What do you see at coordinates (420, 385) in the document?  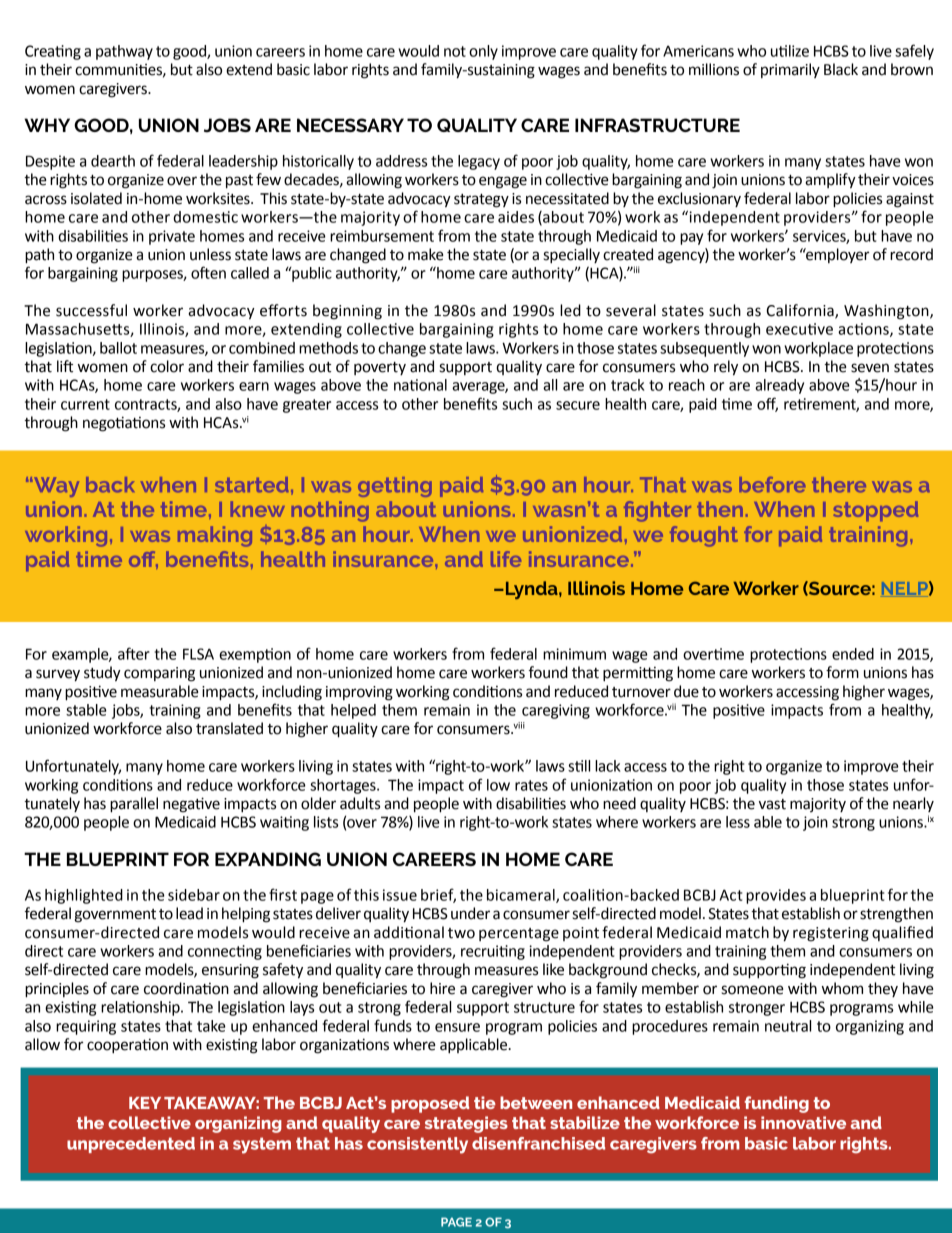 I see `national` at bounding box center [420, 385].
